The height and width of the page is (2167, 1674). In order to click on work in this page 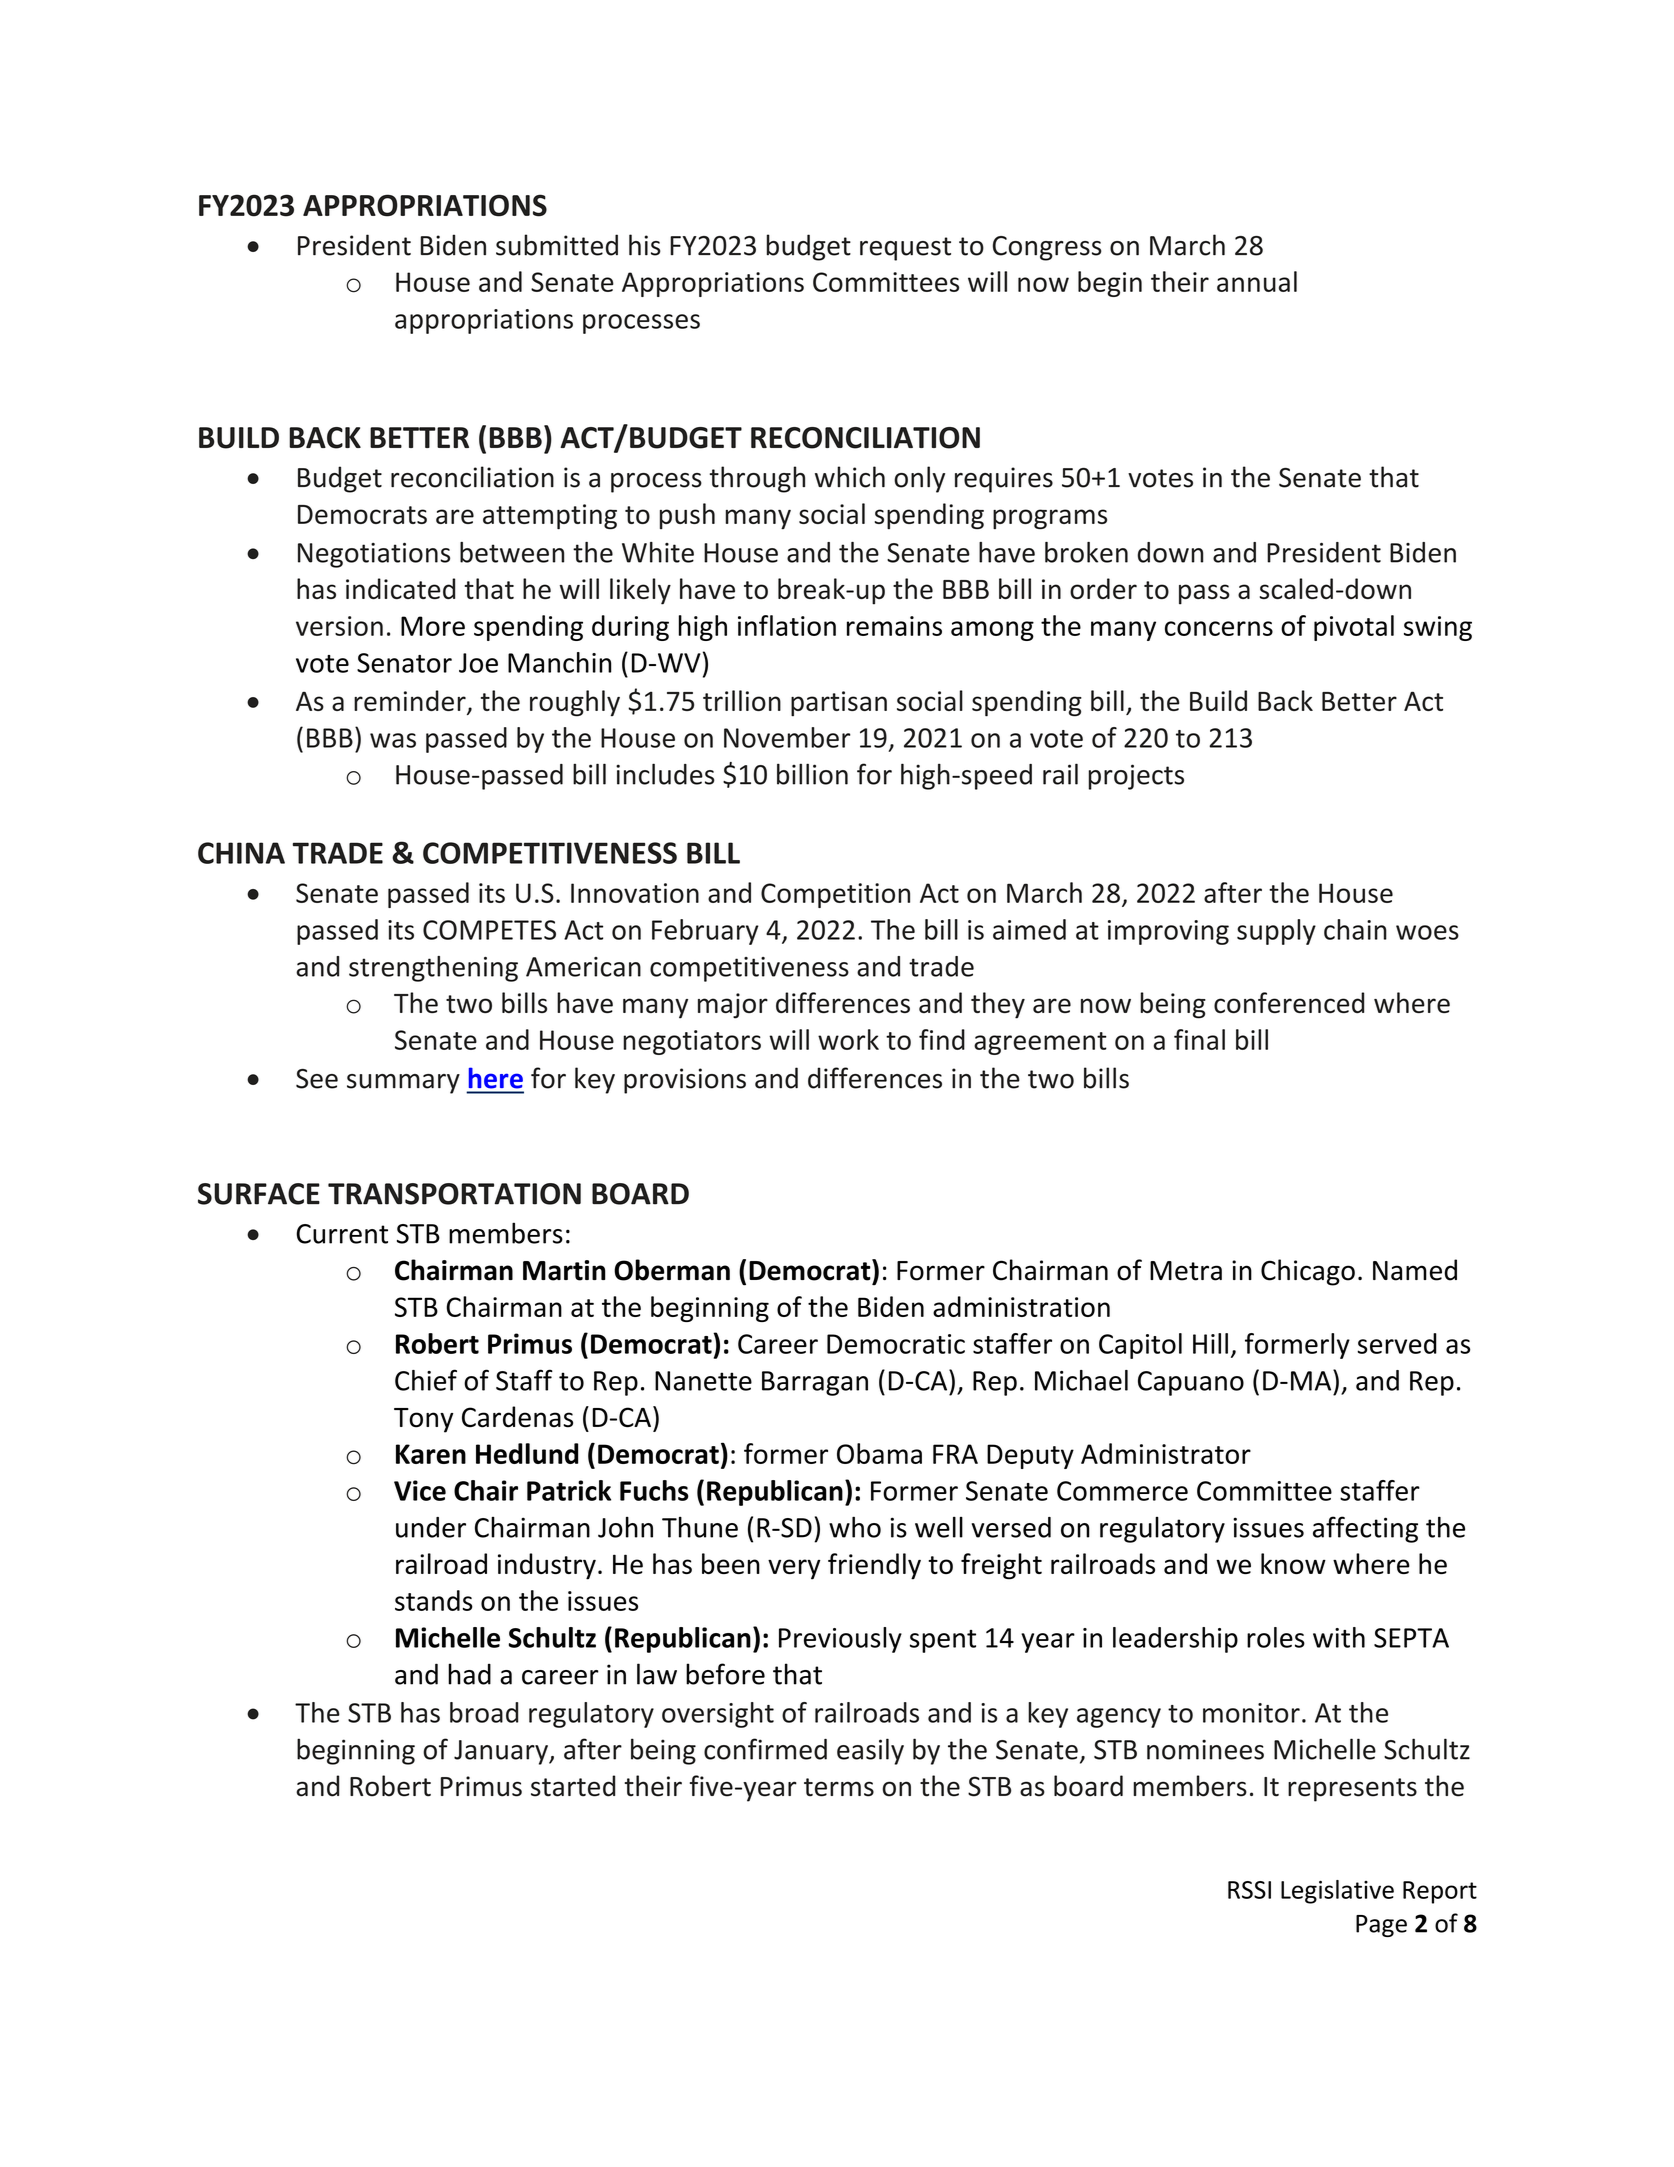, I will do `click(848, 1039)`.
